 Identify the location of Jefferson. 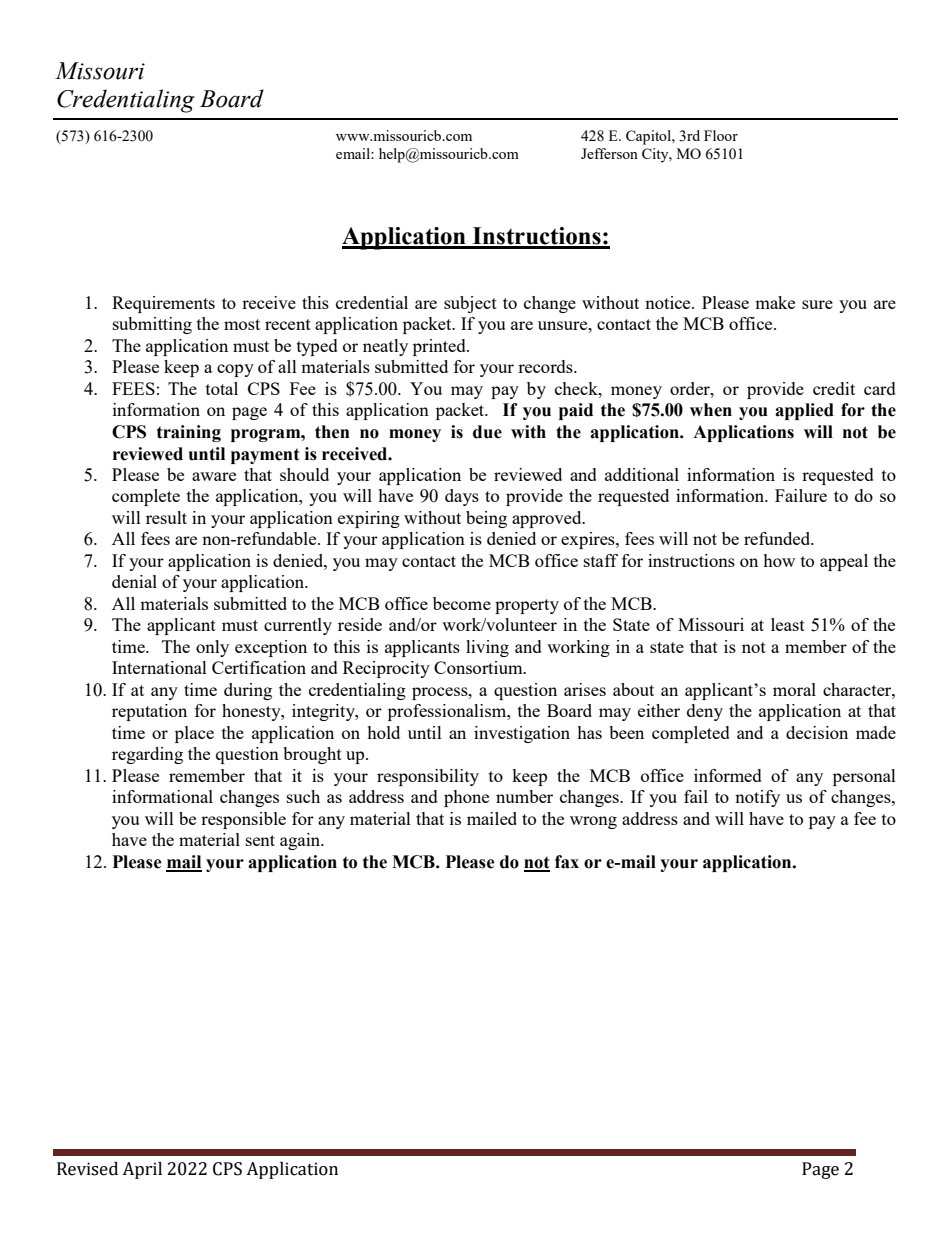
(609, 153).
